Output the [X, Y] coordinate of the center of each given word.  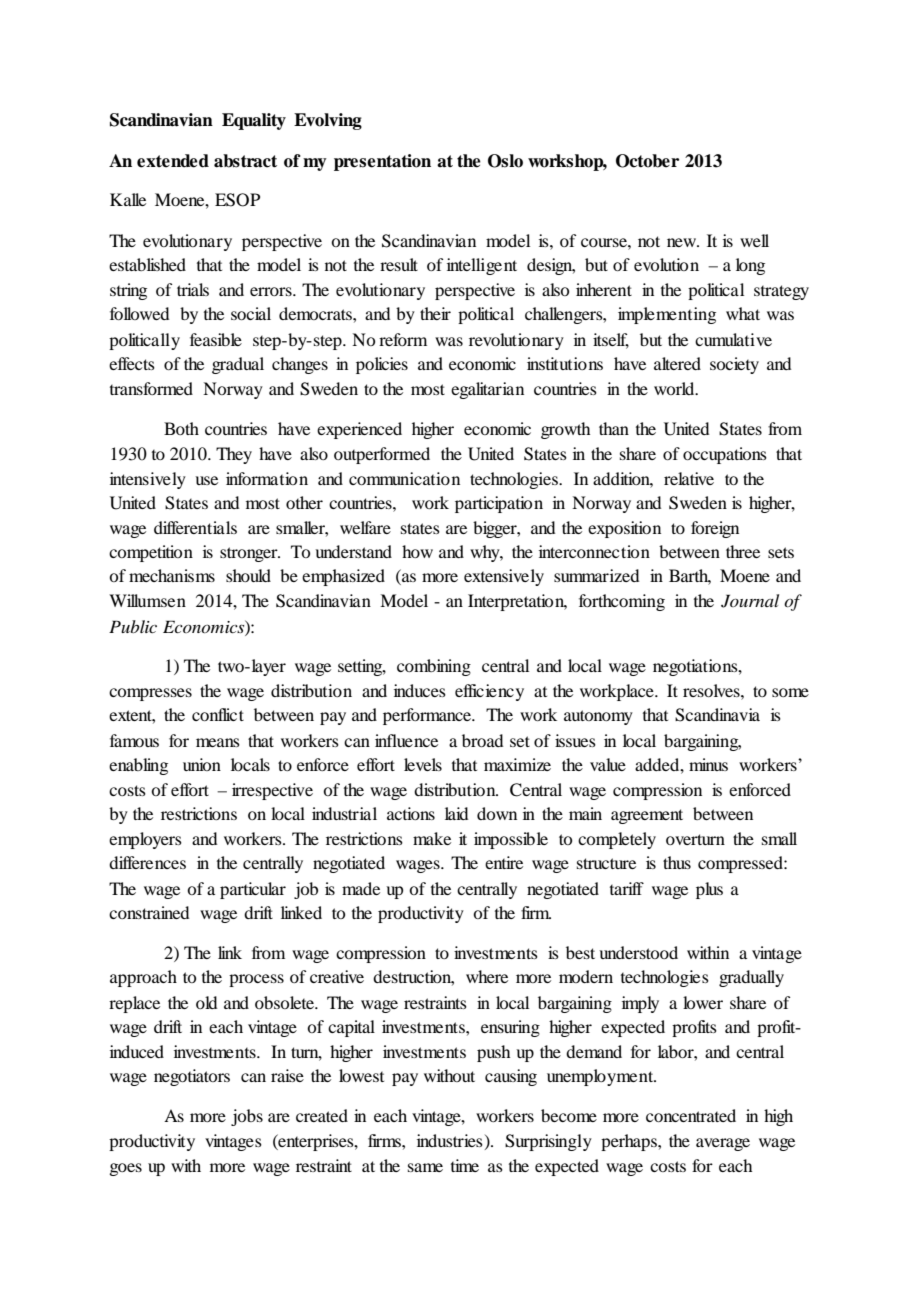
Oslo [505, 161]
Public [133, 626]
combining [434, 667]
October [647, 161]
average [723, 1144]
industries [450, 1140]
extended [173, 161]
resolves [712, 690]
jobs [247, 1117]
